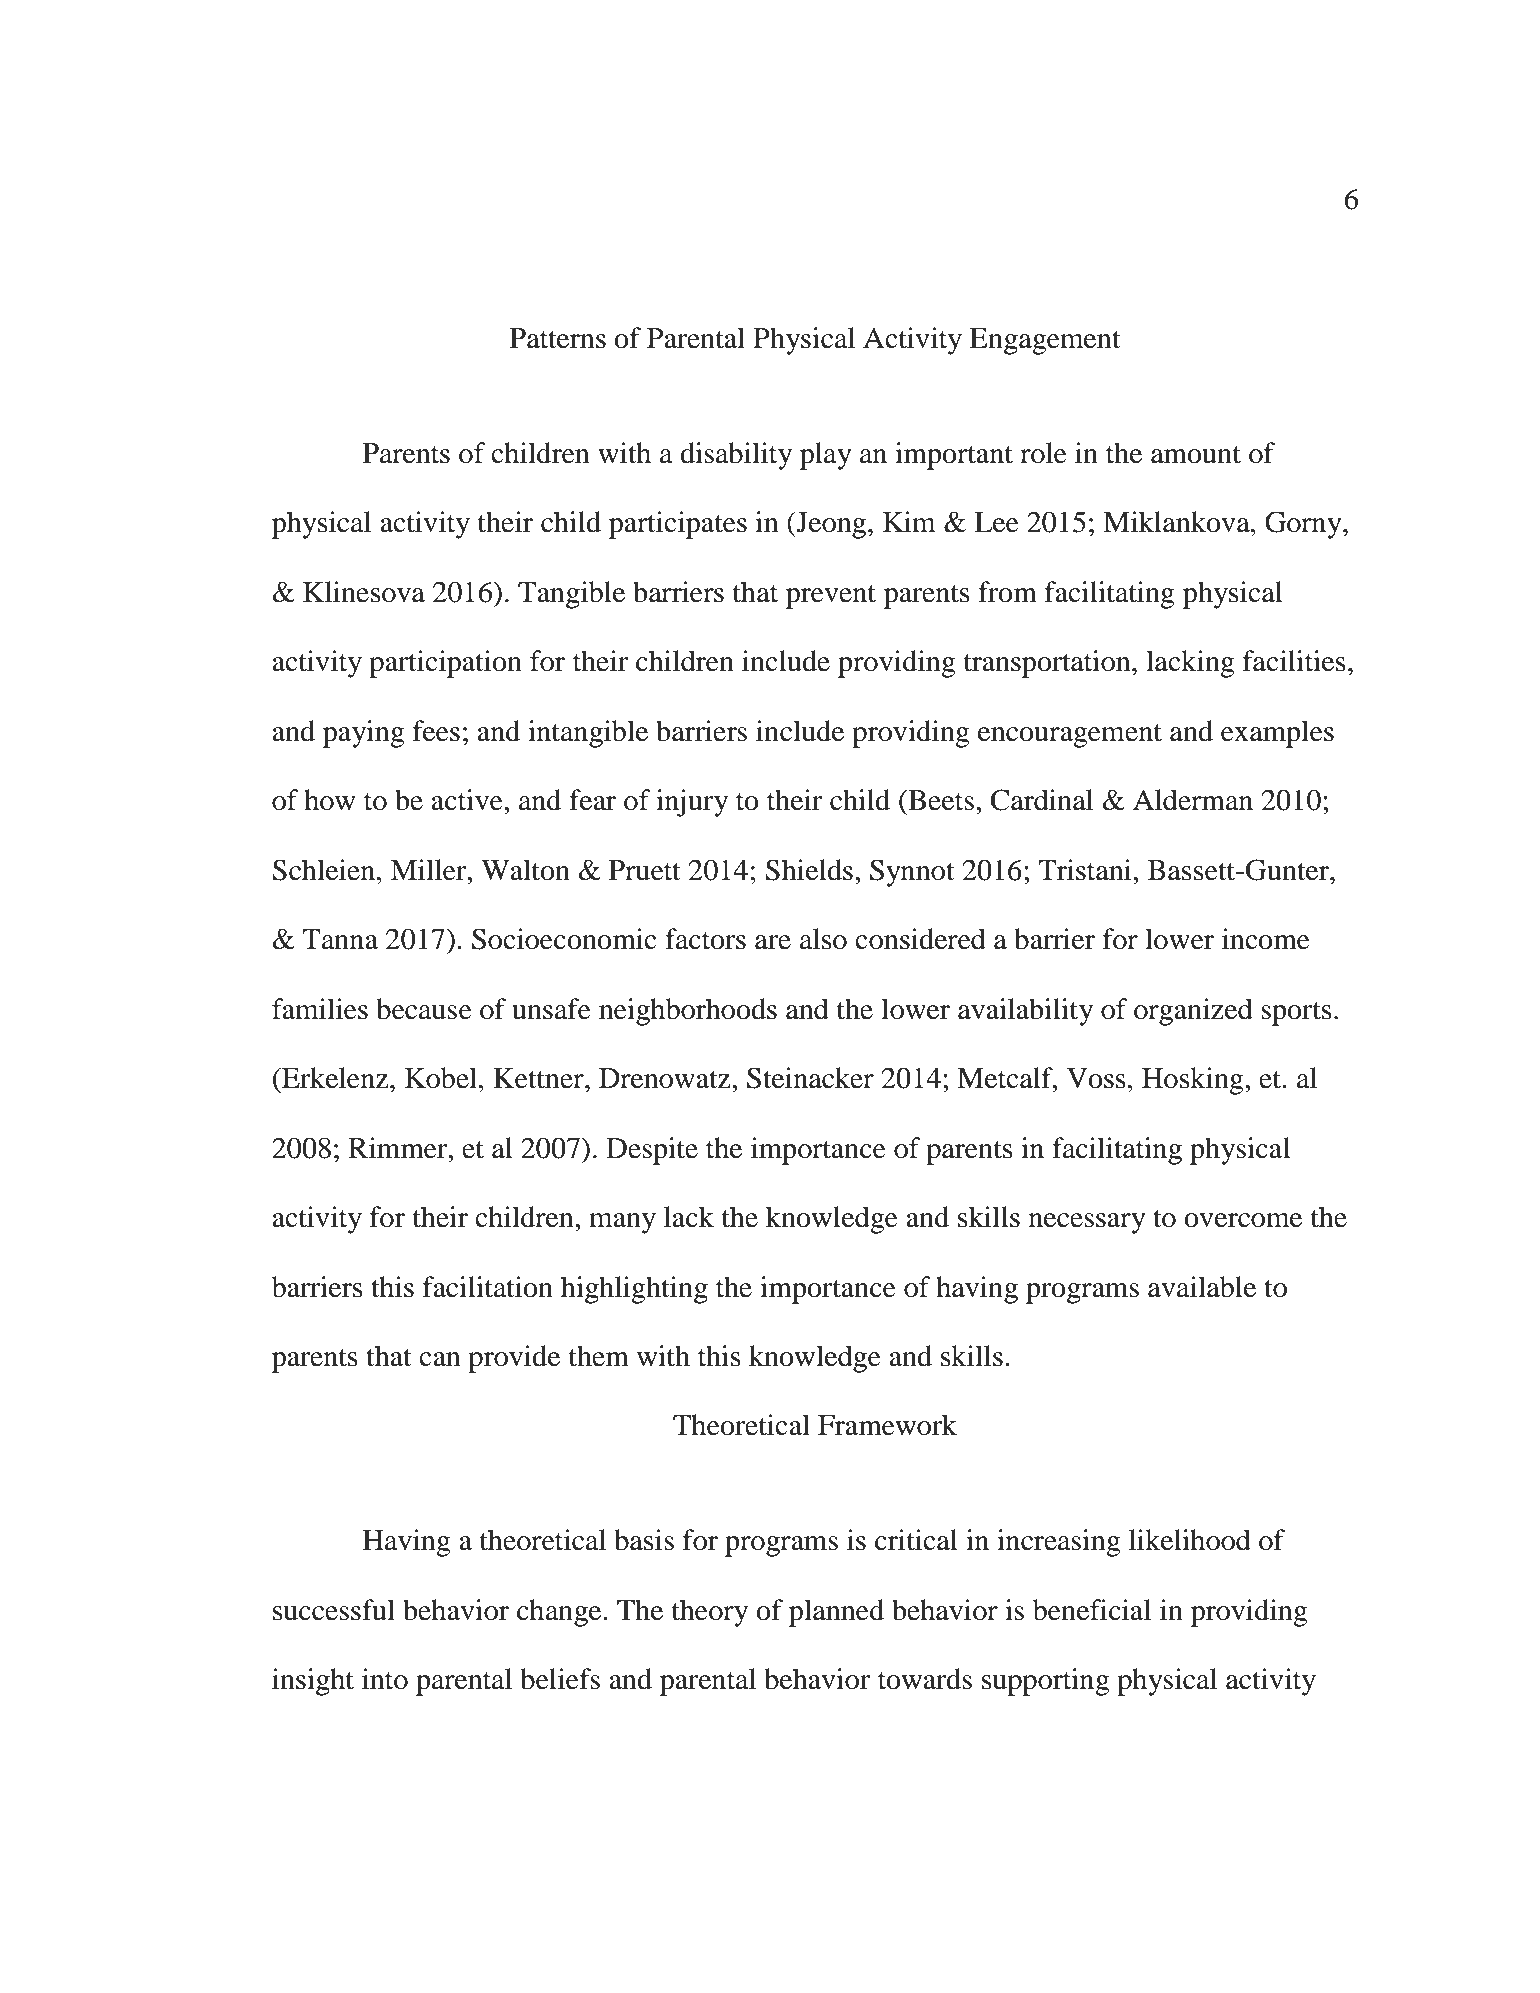 The image size is (1540, 1993). I want to click on beneficial, so click(1092, 1610).
